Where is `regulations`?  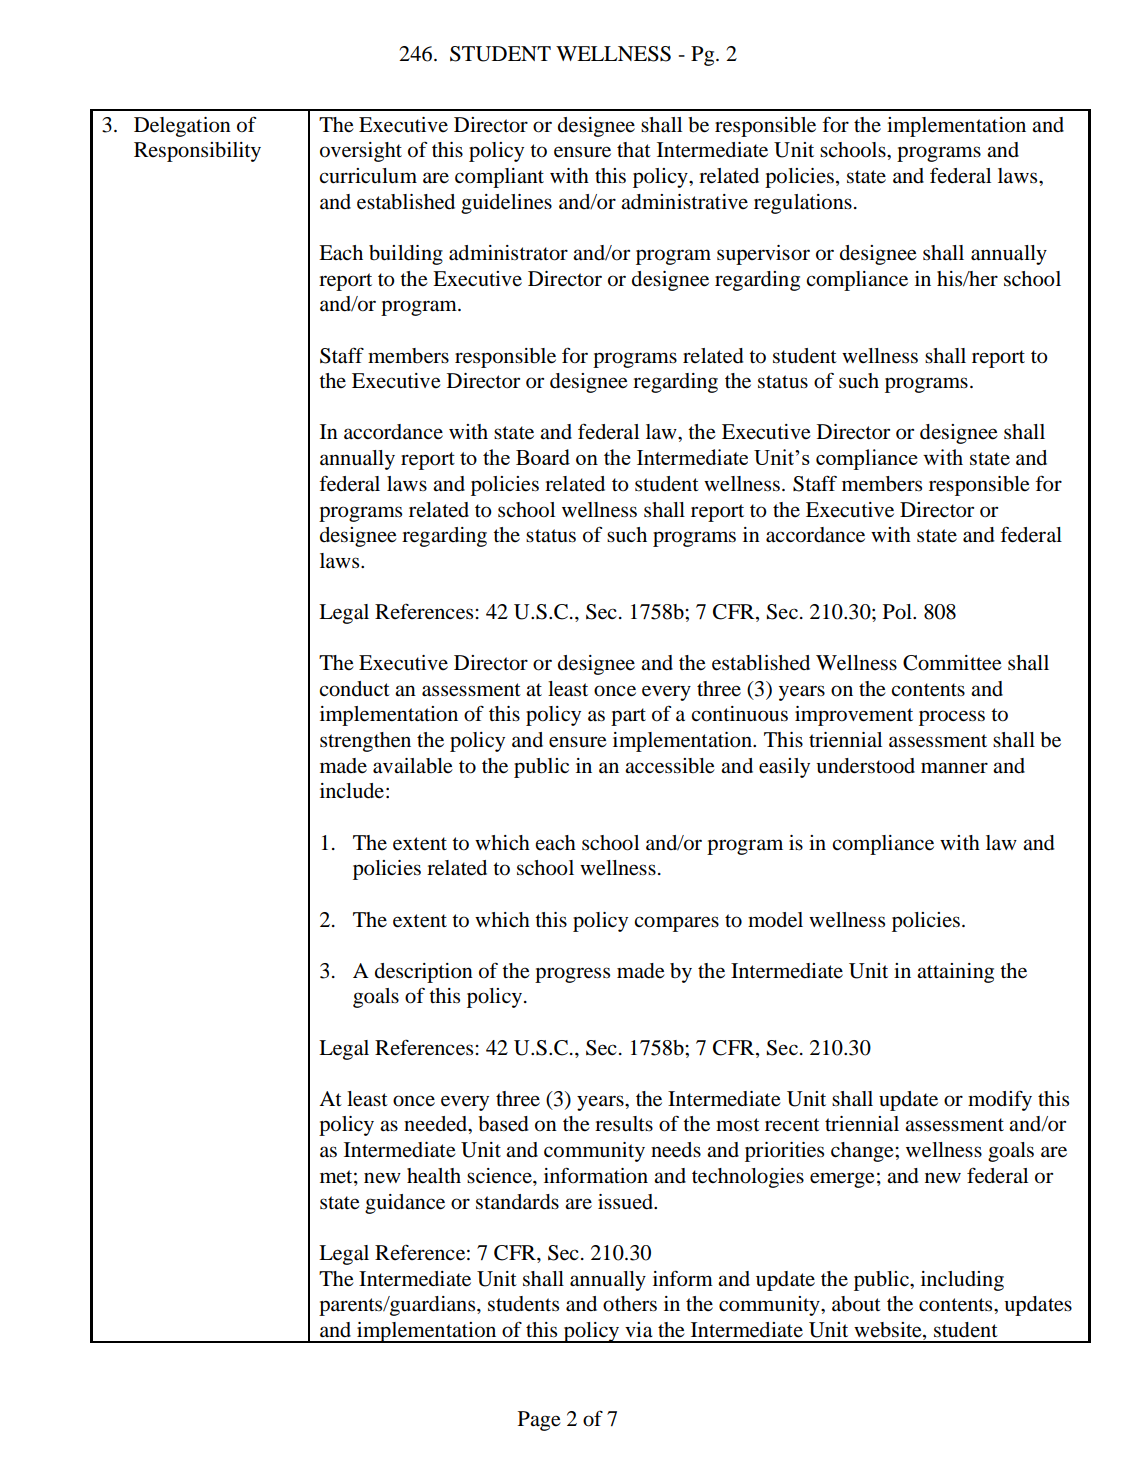
regulations is located at coordinates (803, 204).
